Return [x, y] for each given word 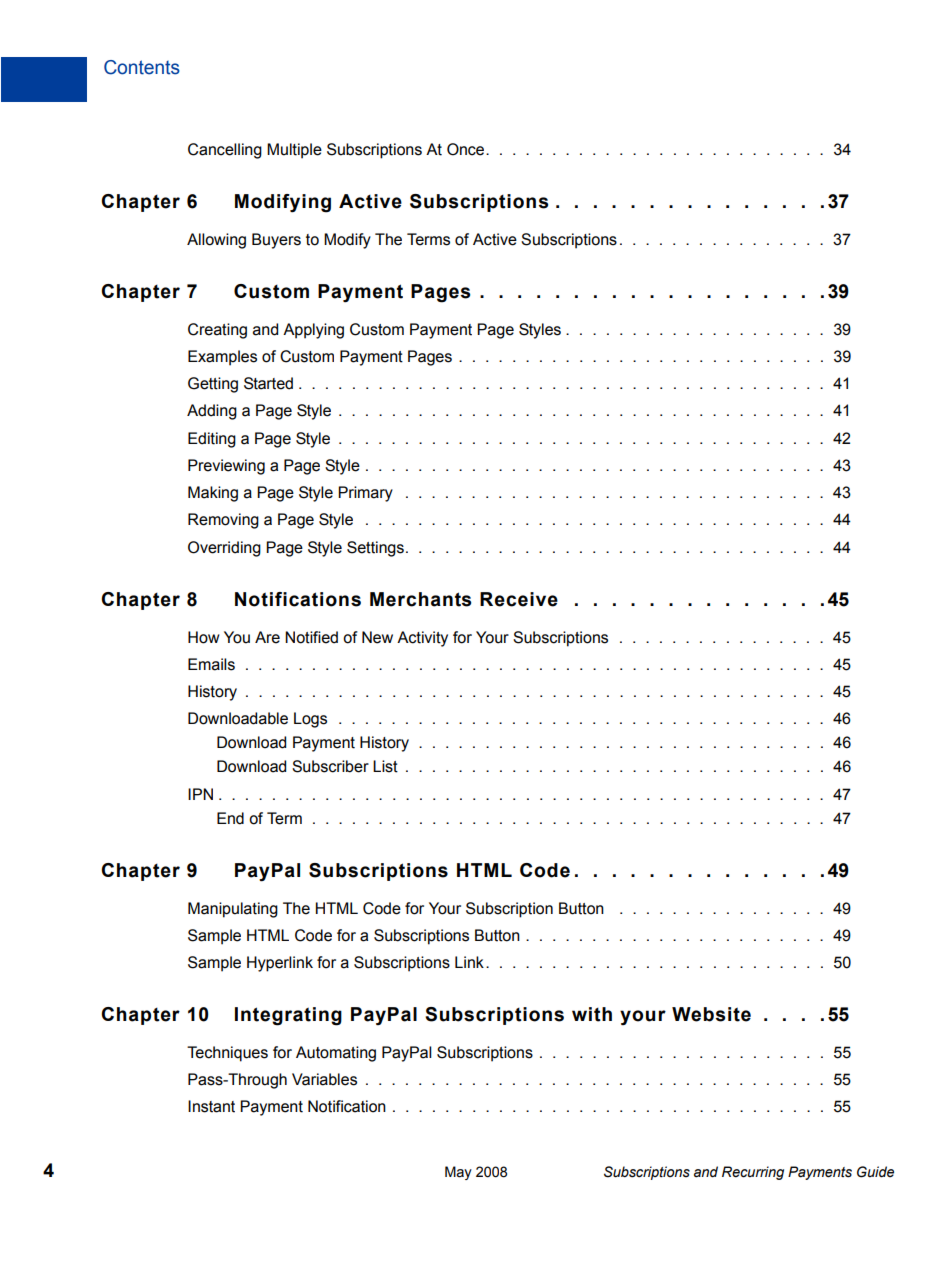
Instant [211, 1106]
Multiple [294, 151]
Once [467, 149]
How [204, 637]
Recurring [753, 1173]
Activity [422, 639]
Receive [519, 599]
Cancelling [225, 151]
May [458, 1173]
